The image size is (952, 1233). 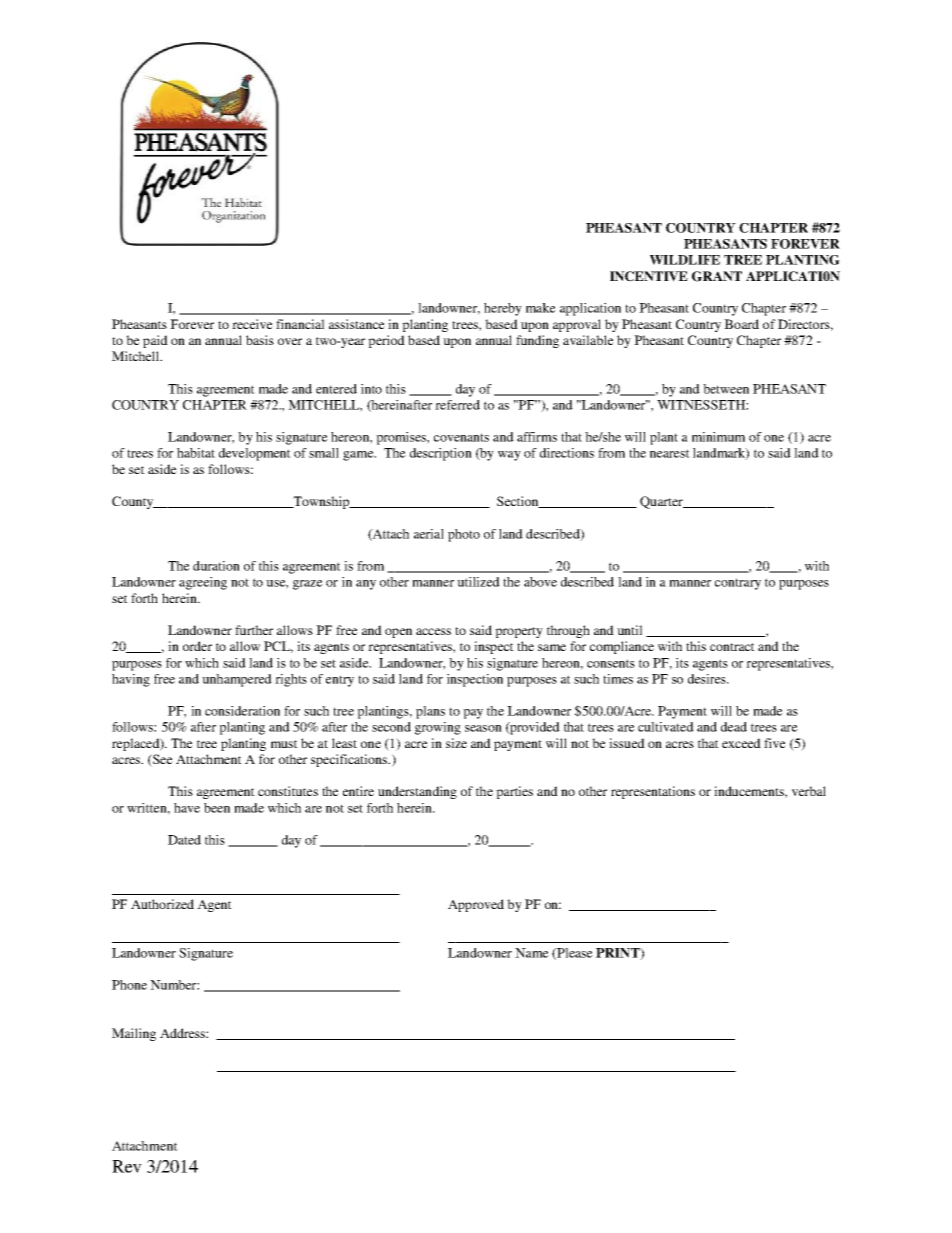 I want to click on consents, so click(x=611, y=663).
